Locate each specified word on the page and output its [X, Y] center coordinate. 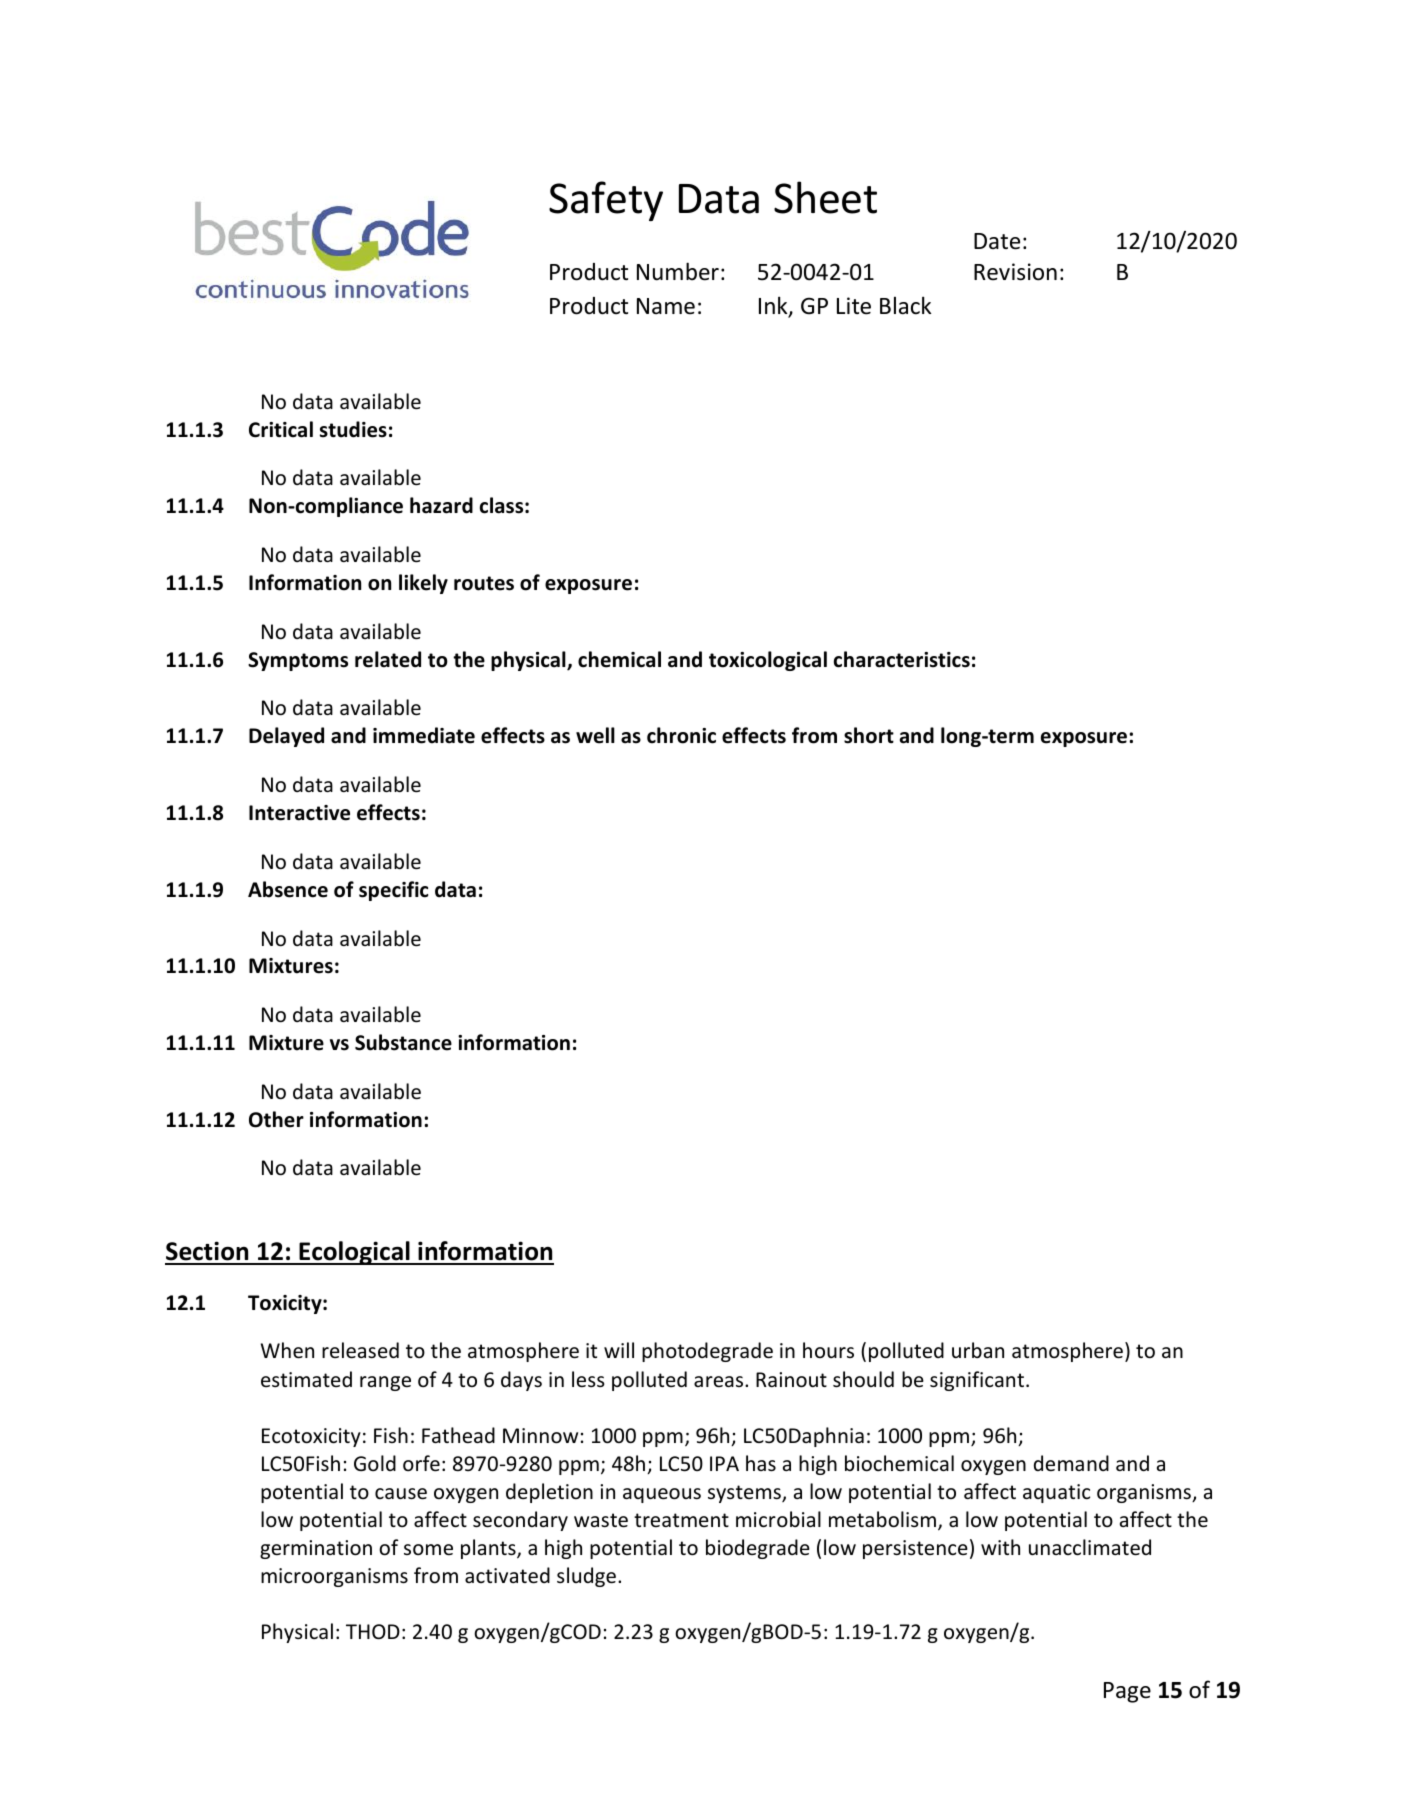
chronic [681, 735]
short [869, 735]
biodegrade [758, 1549]
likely [423, 584]
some [428, 1550]
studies [353, 429]
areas [720, 1382]
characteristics [902, 659]
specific [393, 891]
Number [678, 271]
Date [997, 241]
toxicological [768, 661]
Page [1127, 1692]
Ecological [354, 1253]
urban [978, 1350]
